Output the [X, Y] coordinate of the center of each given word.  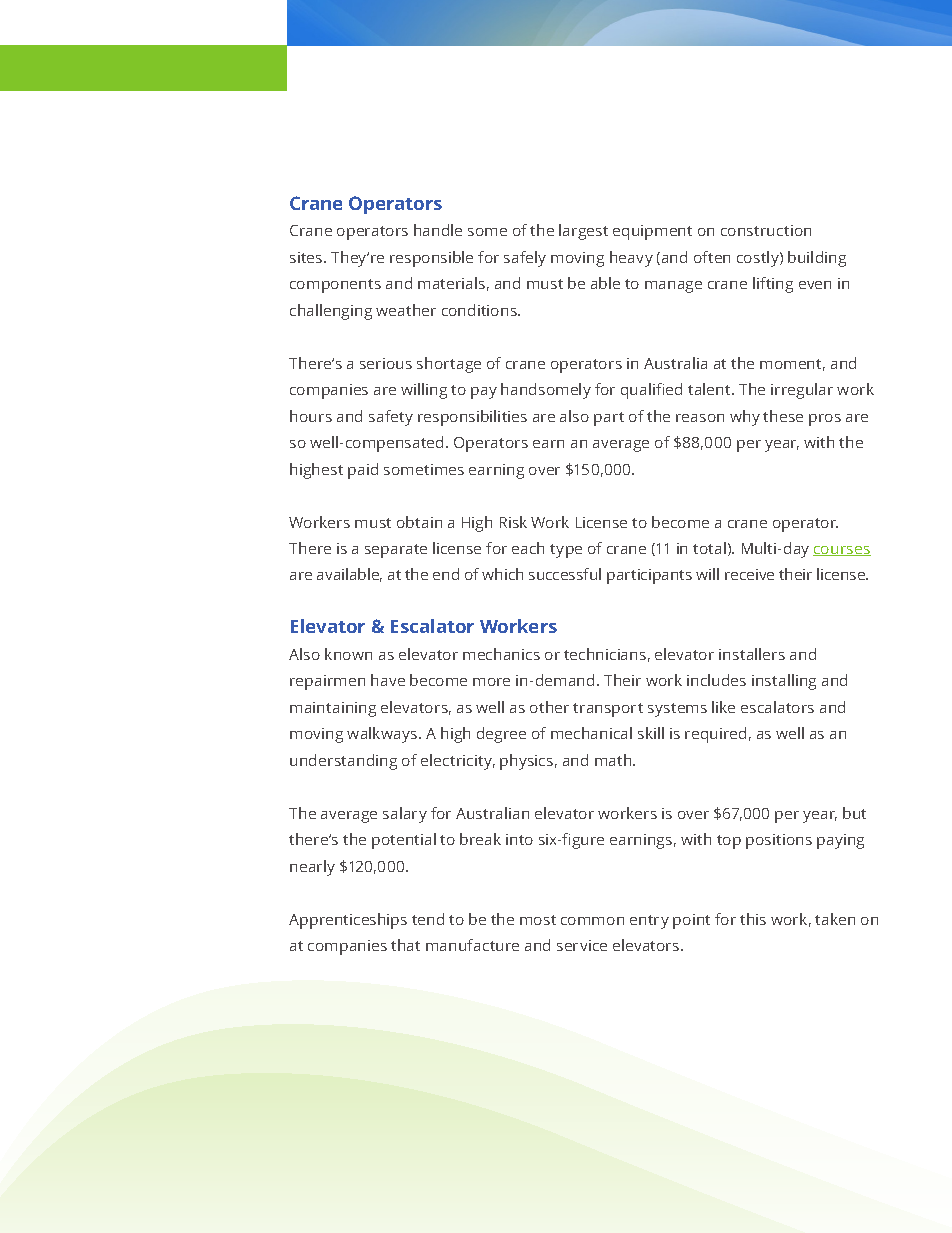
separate [396, 551]
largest [583, 232]
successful [565, 574]
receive [749, 574]
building [817, 259]
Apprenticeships [348, 921]
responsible [431, 259]
